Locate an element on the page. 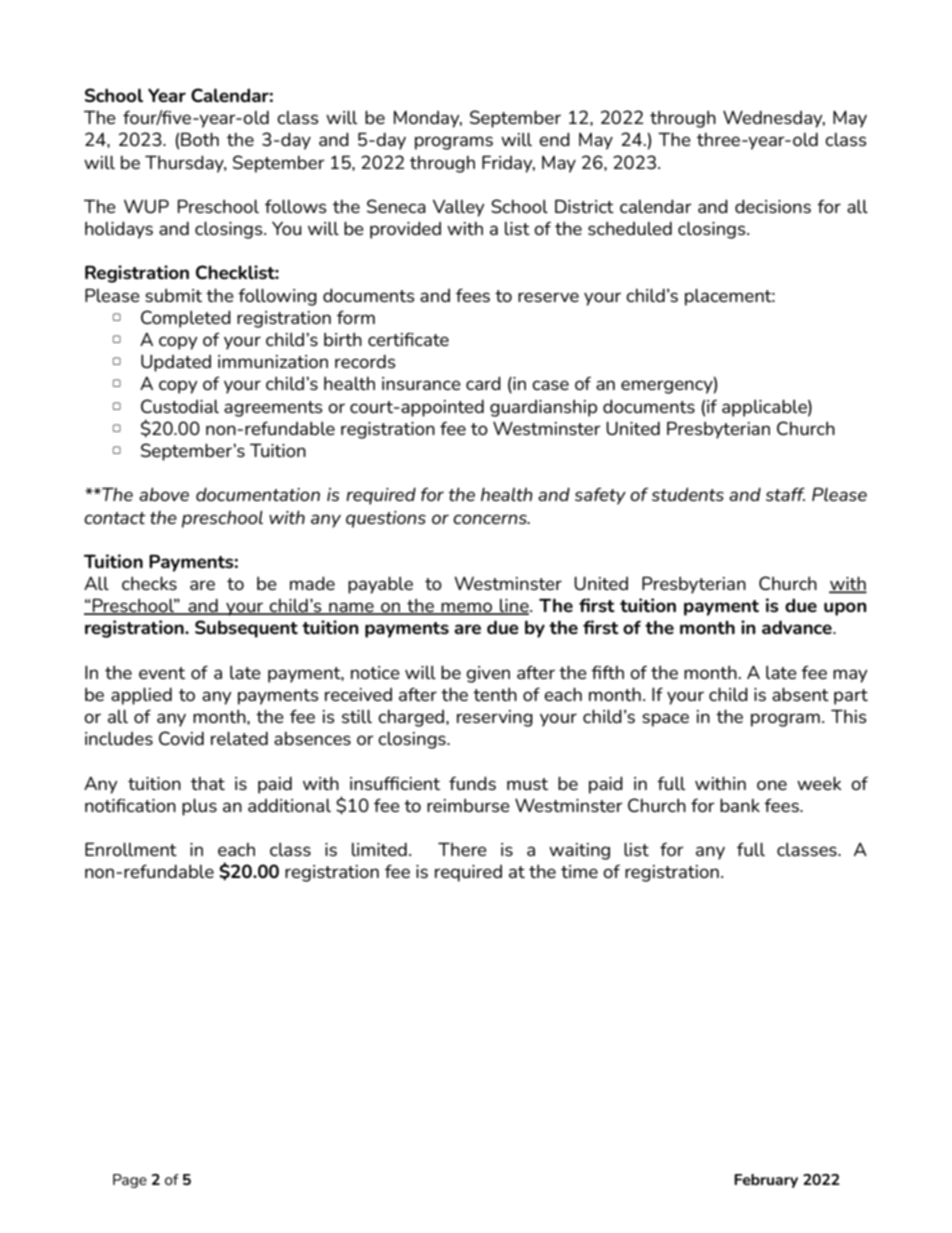 The image size is (952, 1233). plus is located at coordinates (199, 807).
